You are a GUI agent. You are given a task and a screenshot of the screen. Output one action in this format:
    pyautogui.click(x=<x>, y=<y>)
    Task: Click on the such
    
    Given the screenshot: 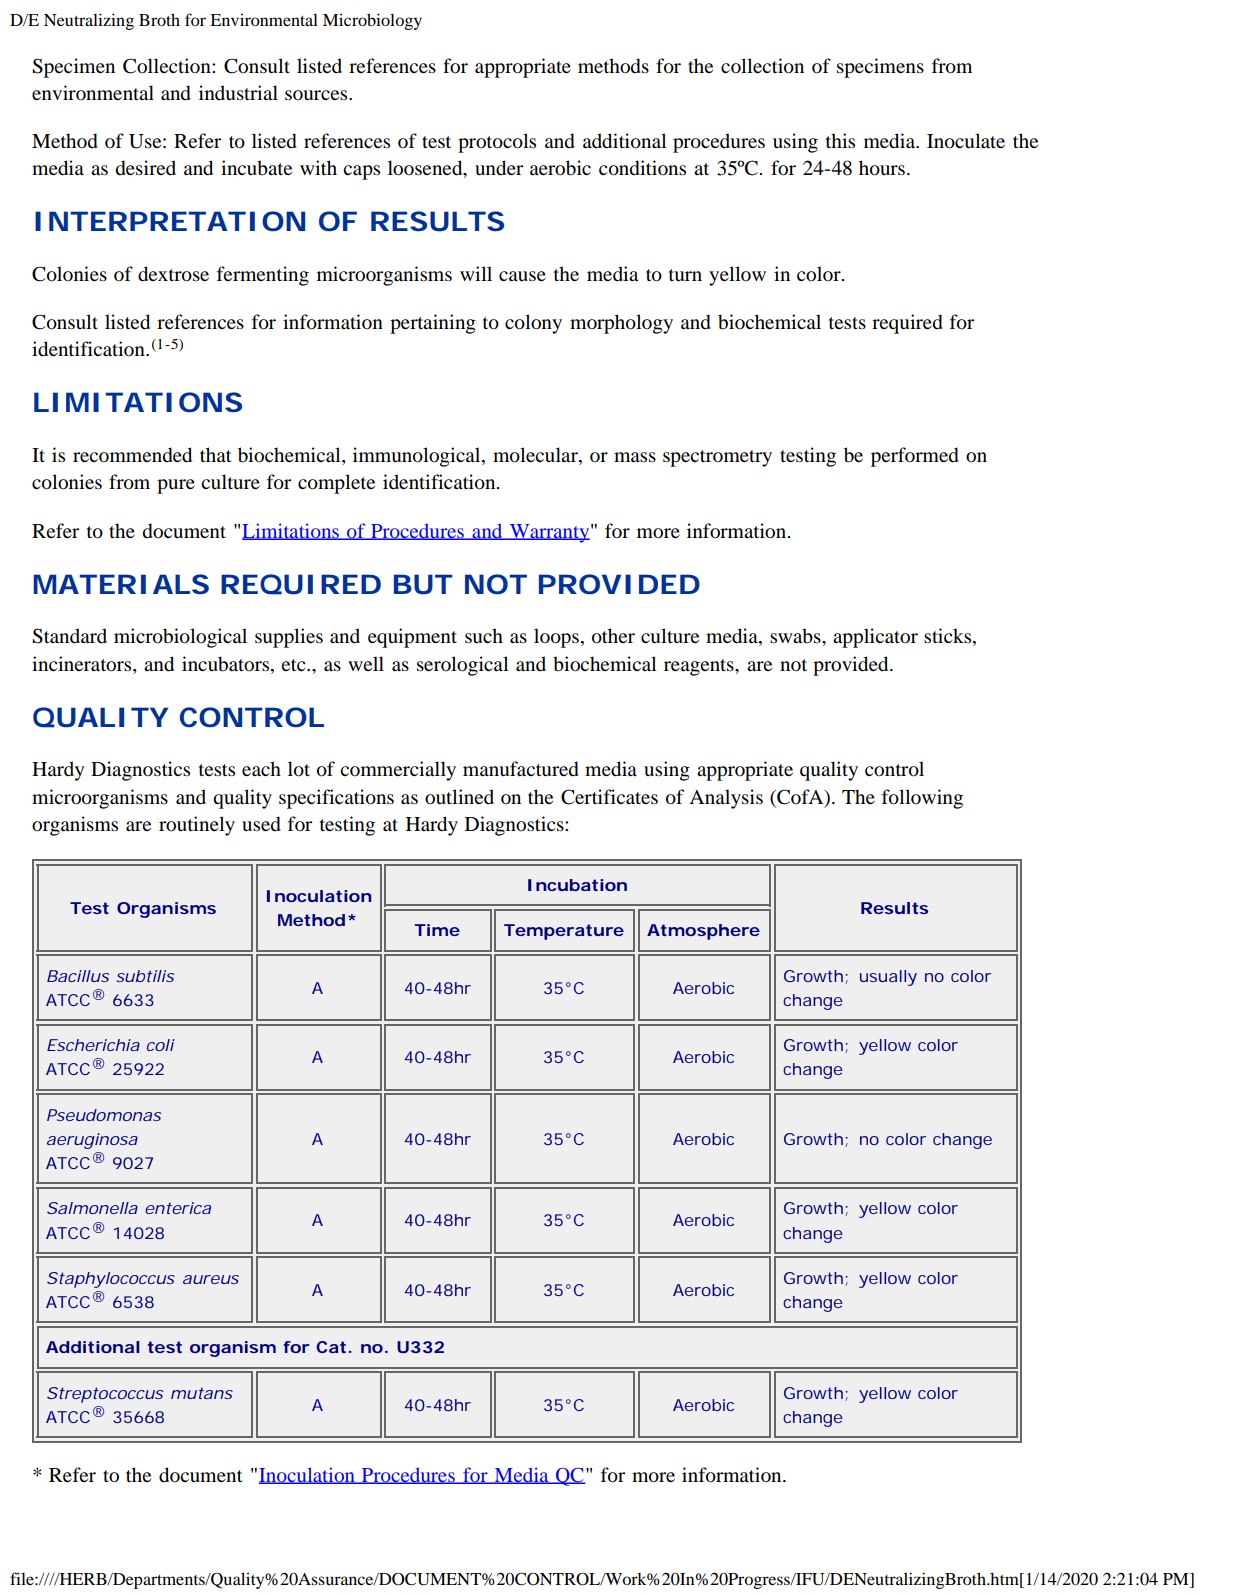 What is the action you would take?
    pyautogui.click(x=484, y=636)
